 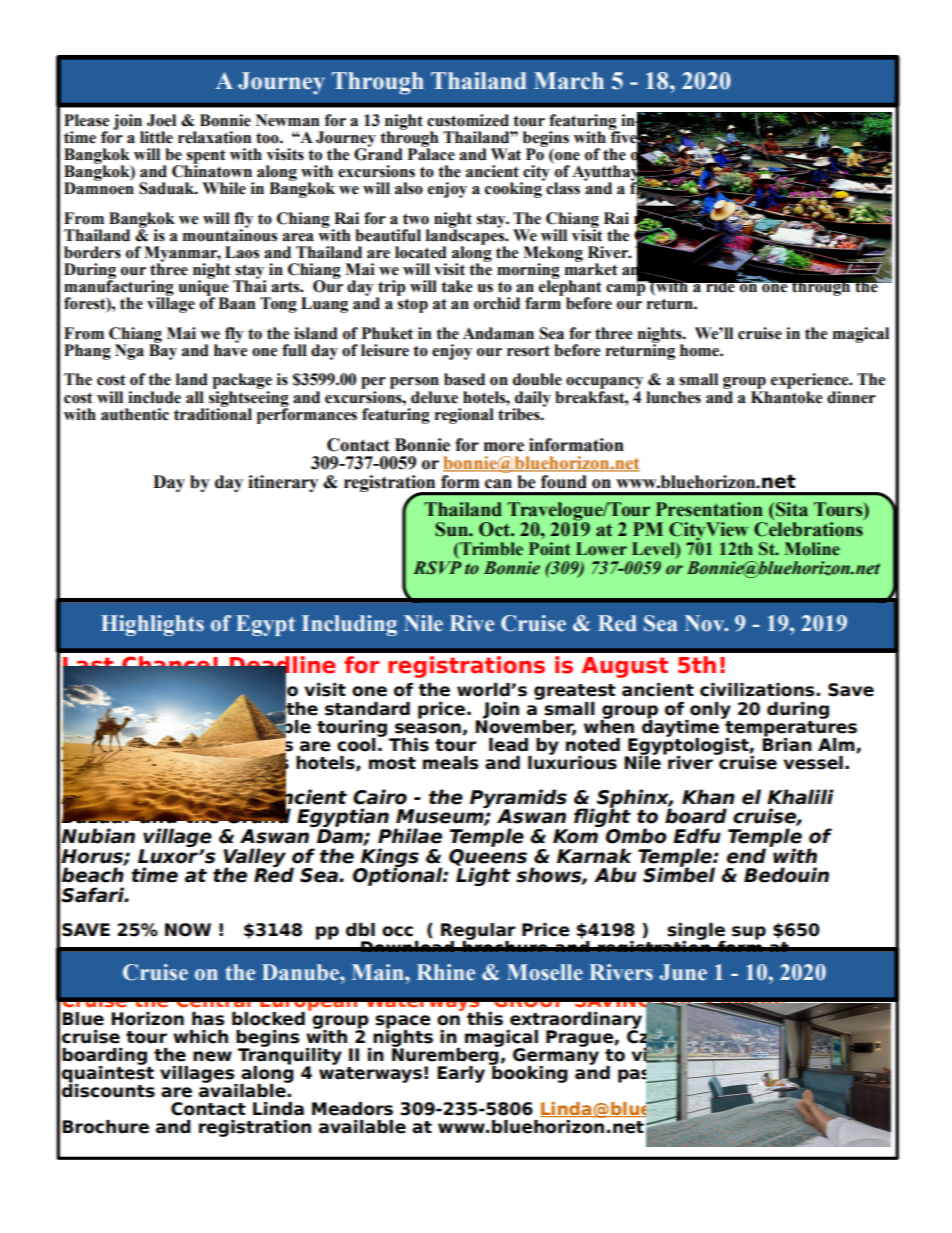 I want to click on Joel, so click(x=161, y=120).
